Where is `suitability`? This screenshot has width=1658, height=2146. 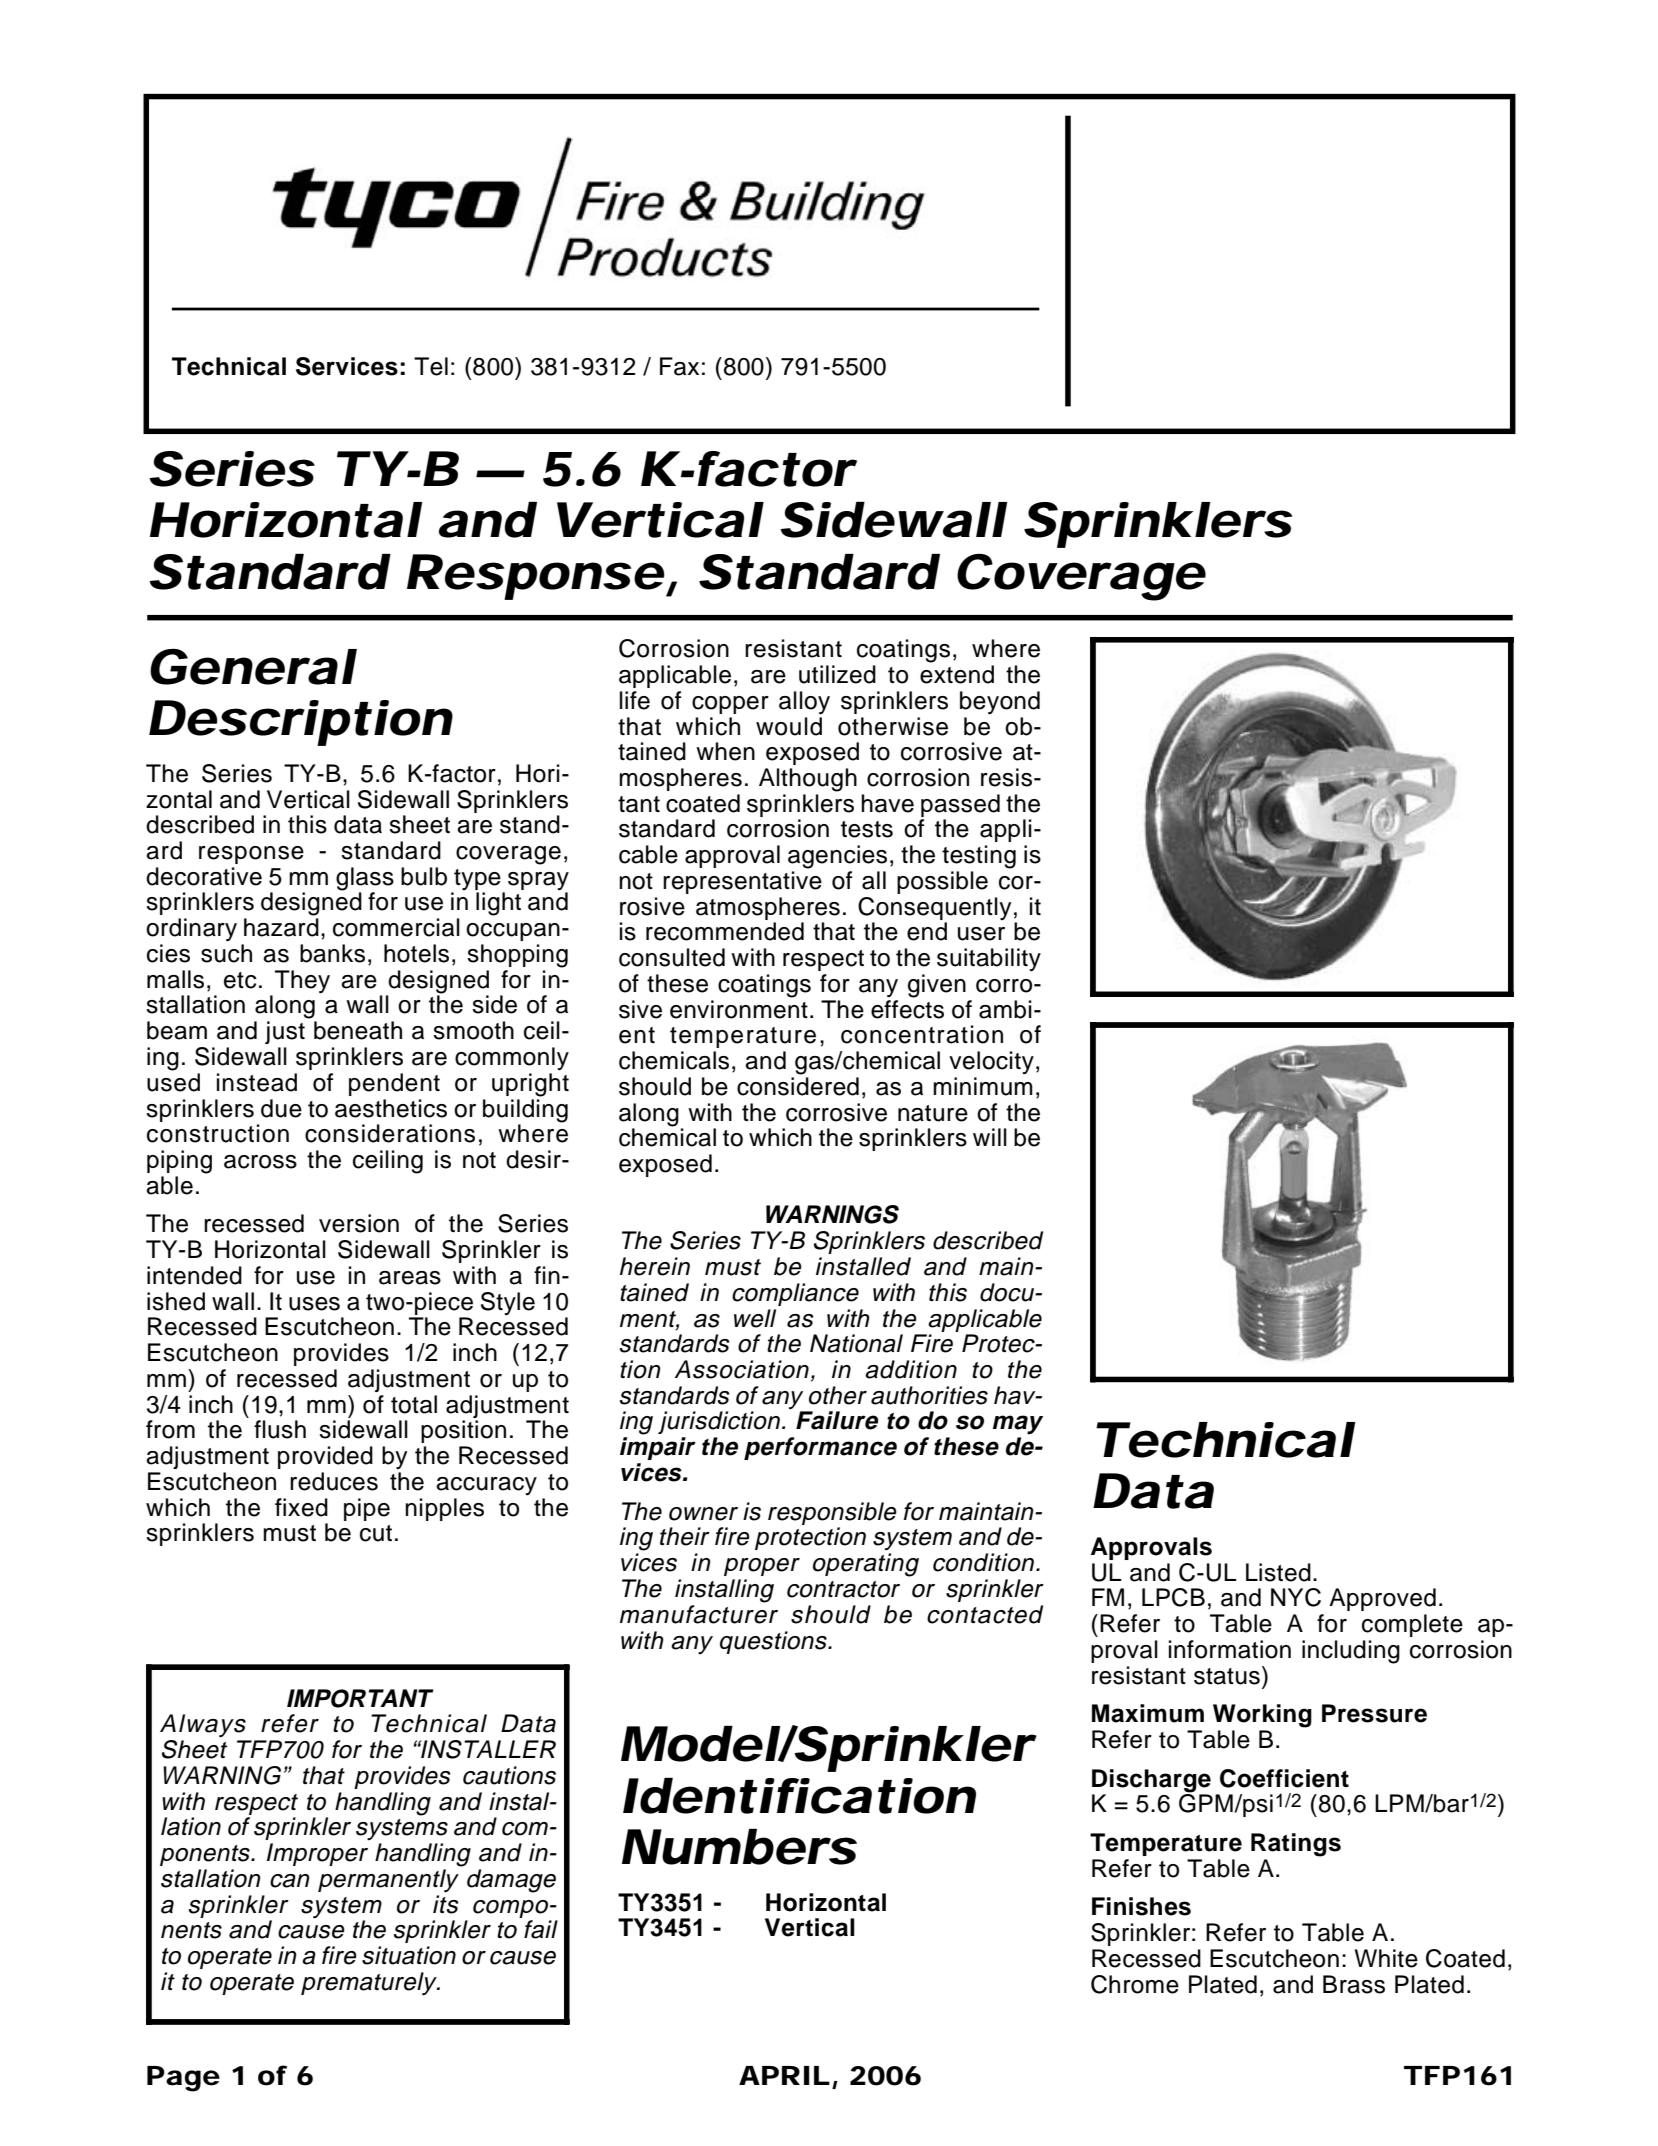 suitability is located at coordinates (989, 959).
